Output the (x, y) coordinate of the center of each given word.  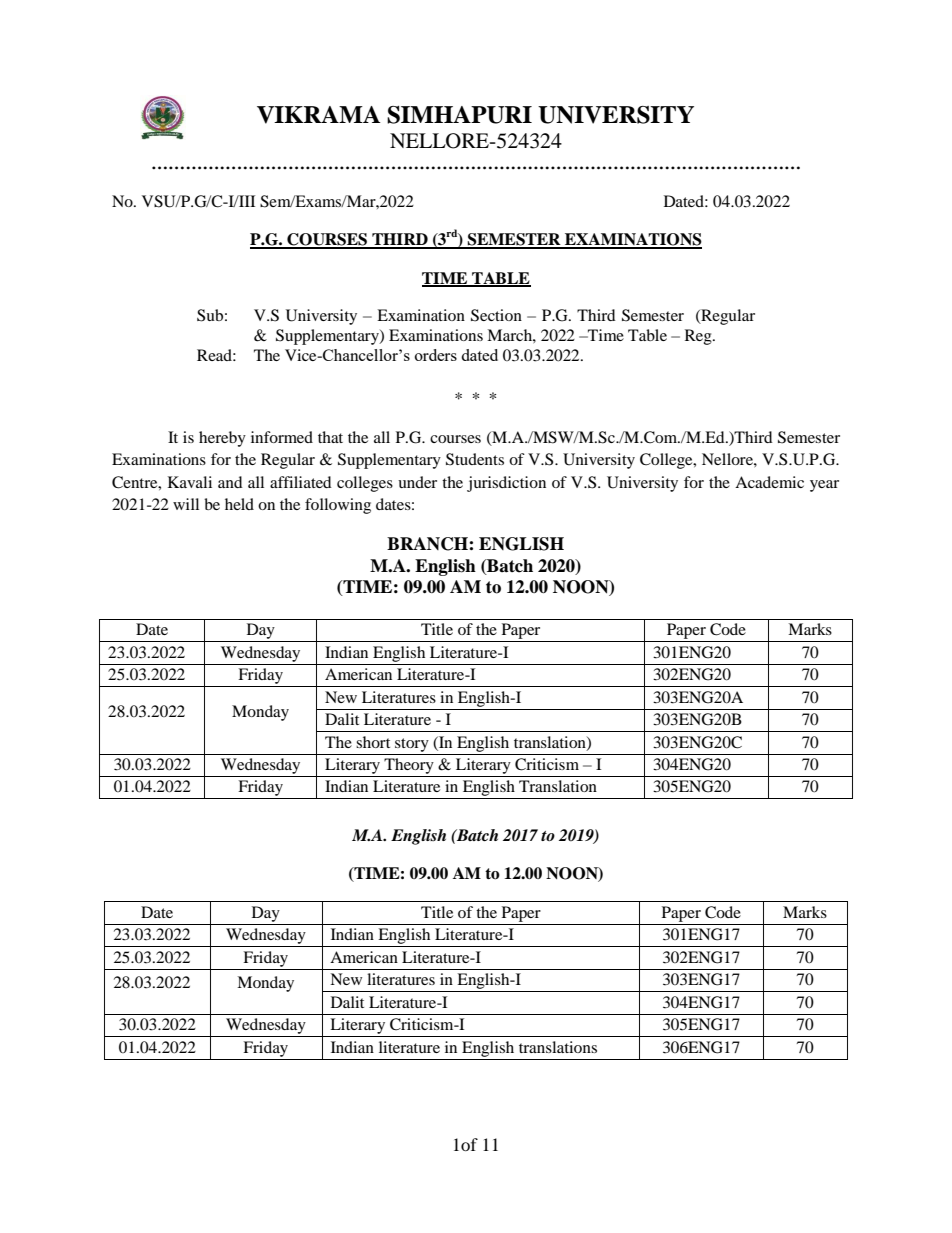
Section (496, 315)
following (338, 506)
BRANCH (428, 544)
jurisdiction (506, 484)
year (824, 486)
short (373, 742)
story (412, 745)
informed (282, 437)
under (417, 482)
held (239, 504)
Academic (769, 482)
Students (475, 459)
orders (436, 355)
